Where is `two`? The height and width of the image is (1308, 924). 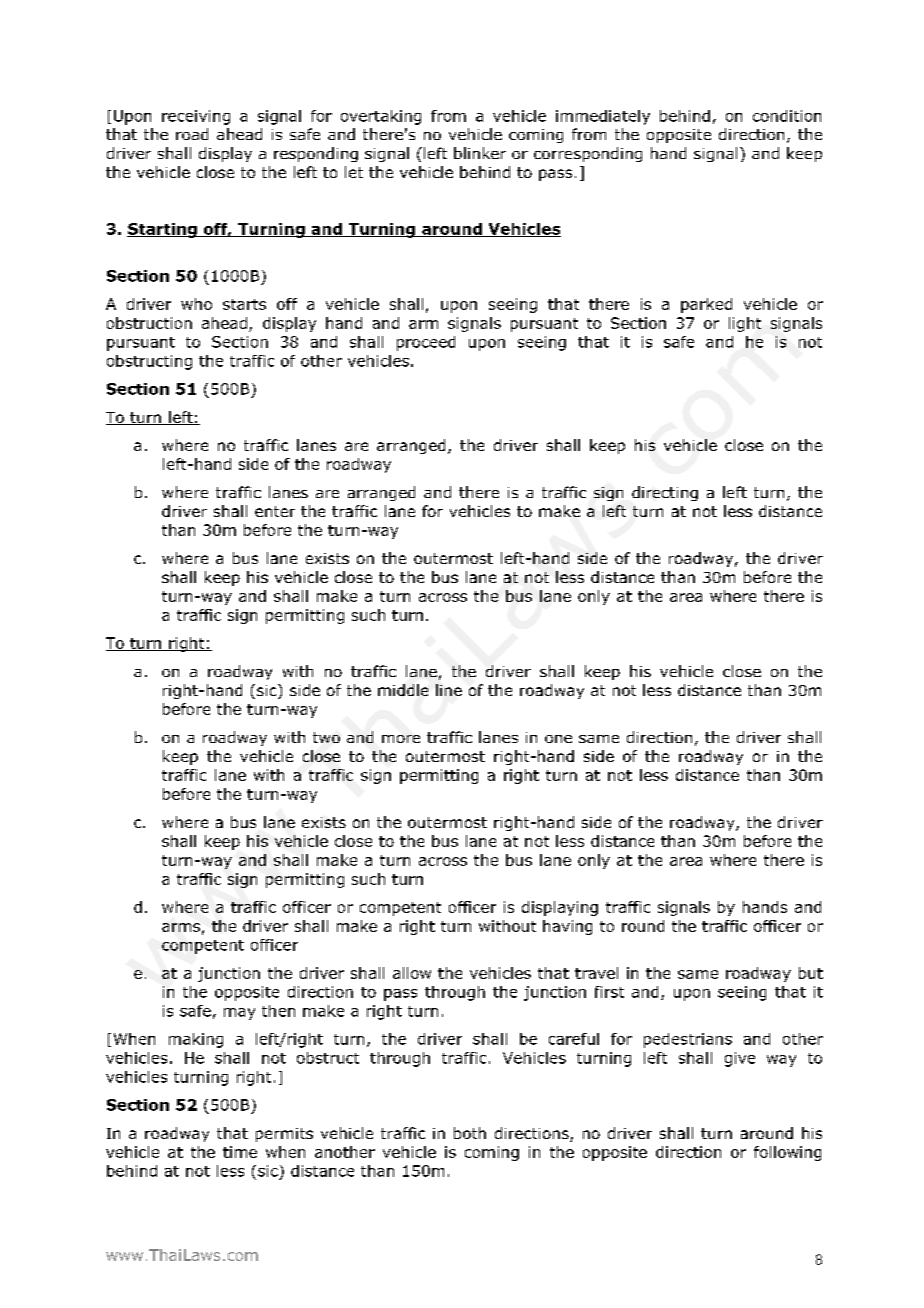
two is located at coordinates (326, 737).
